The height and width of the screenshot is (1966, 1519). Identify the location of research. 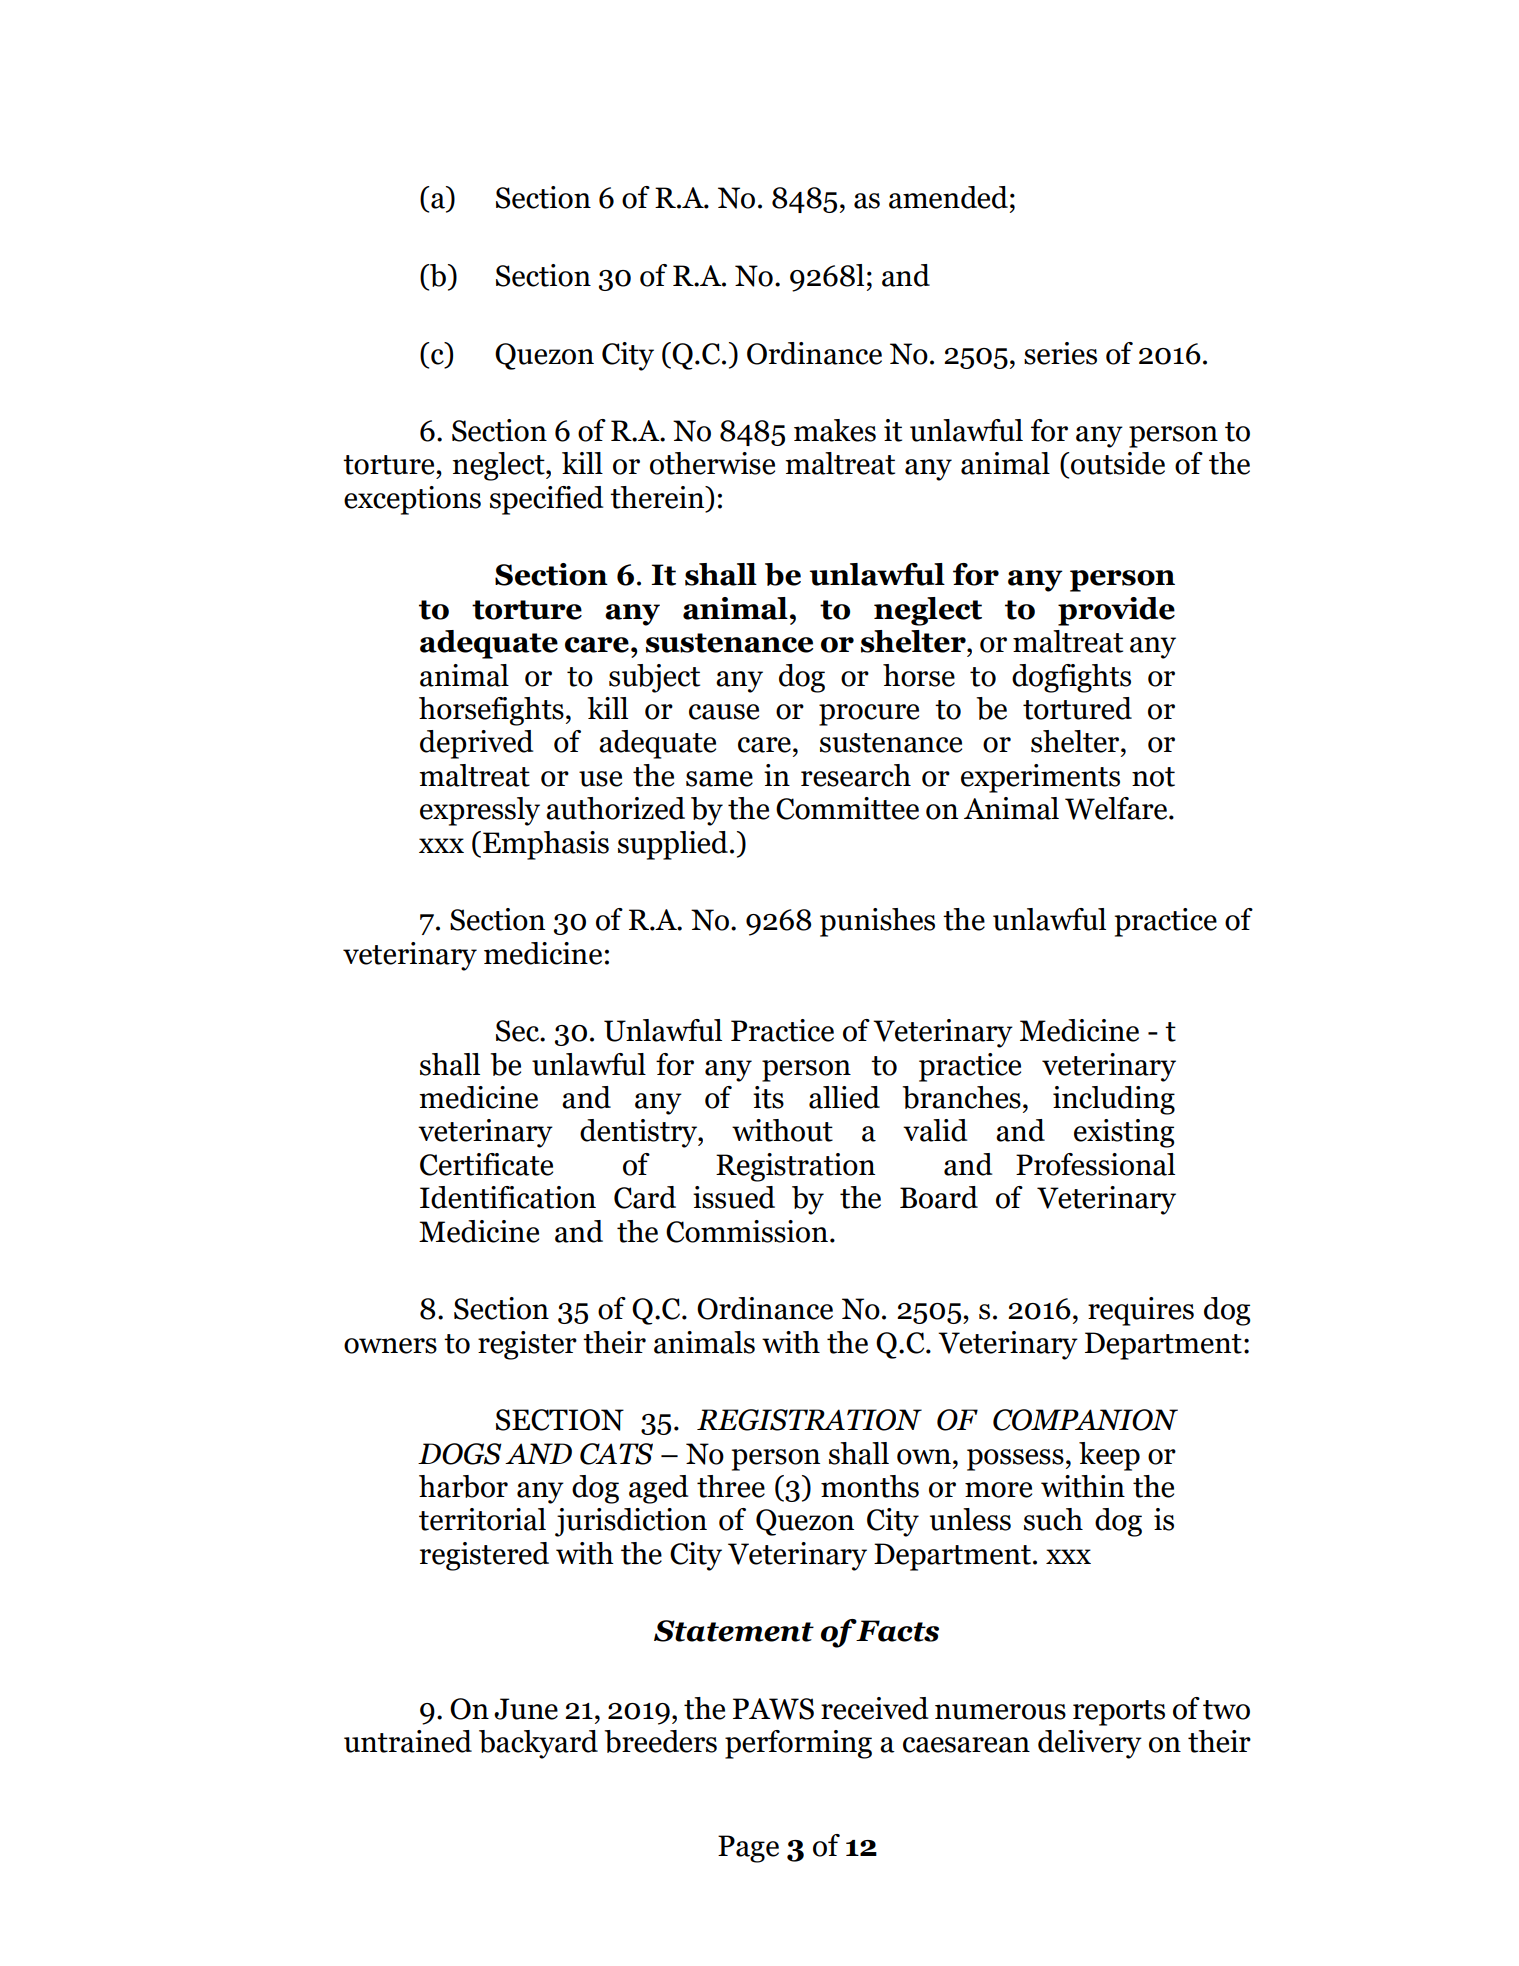
(856, 775).
